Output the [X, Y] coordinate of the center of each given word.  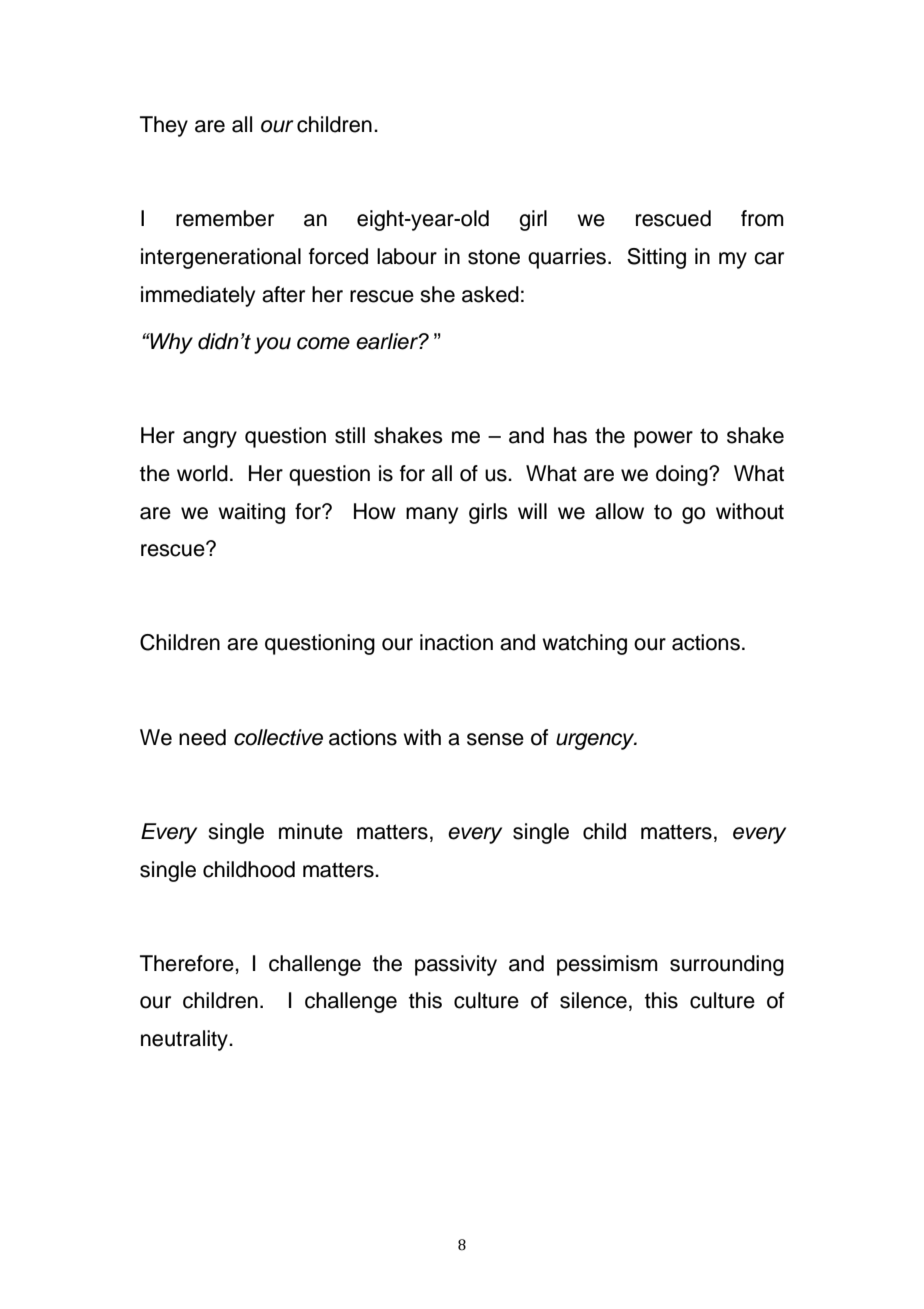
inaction [456, 642]
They [164, 126]
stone [494, 257]
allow [619, 511]
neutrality [185, 1040]
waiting [251, 513]
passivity [456, 965]
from [762, 218]
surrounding [727, 965]
